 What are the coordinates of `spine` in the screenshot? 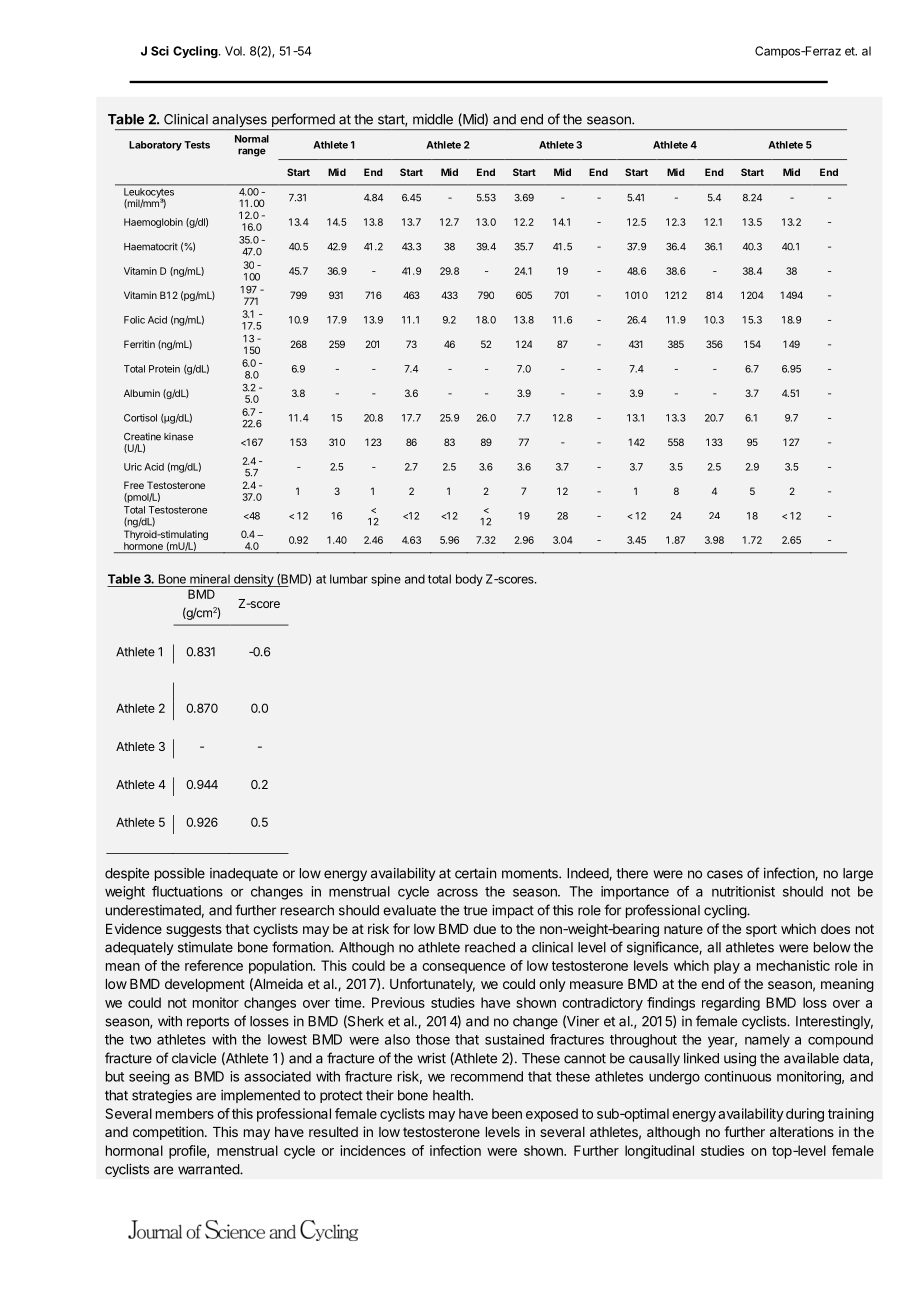 It's located at (386, 580).
